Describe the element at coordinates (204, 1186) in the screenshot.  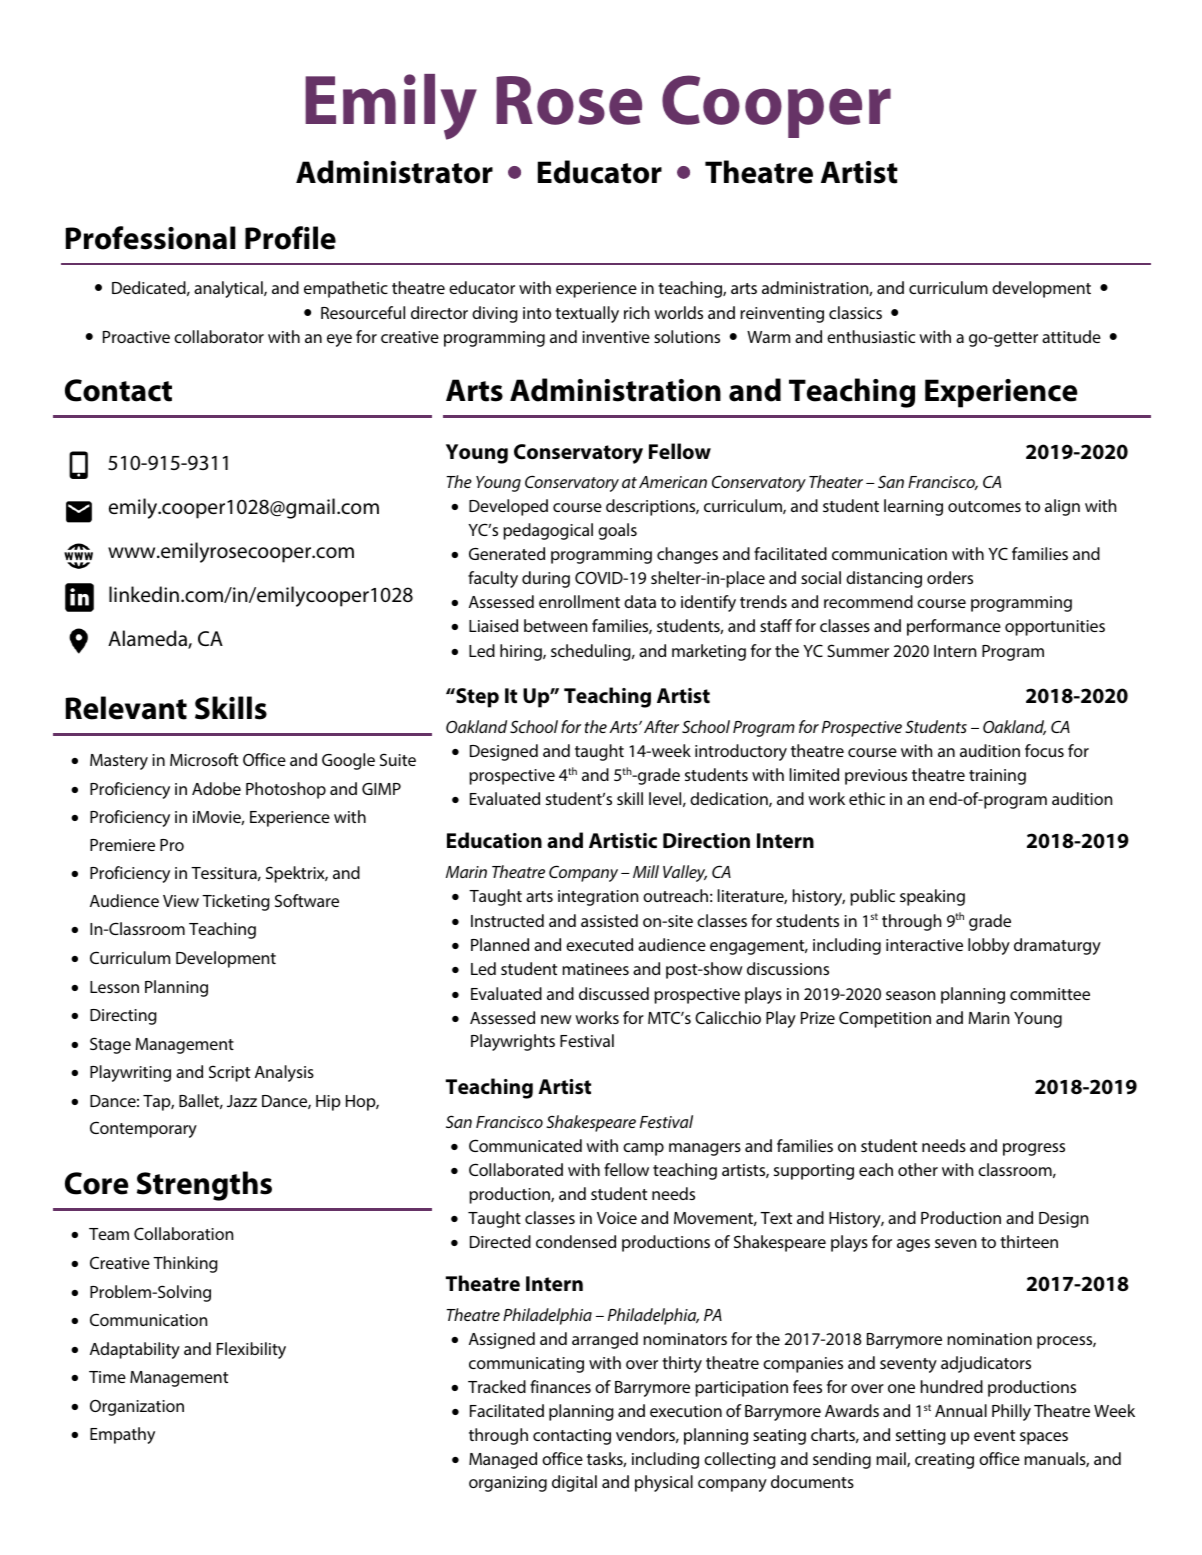
I see `Strengths` at that location.
